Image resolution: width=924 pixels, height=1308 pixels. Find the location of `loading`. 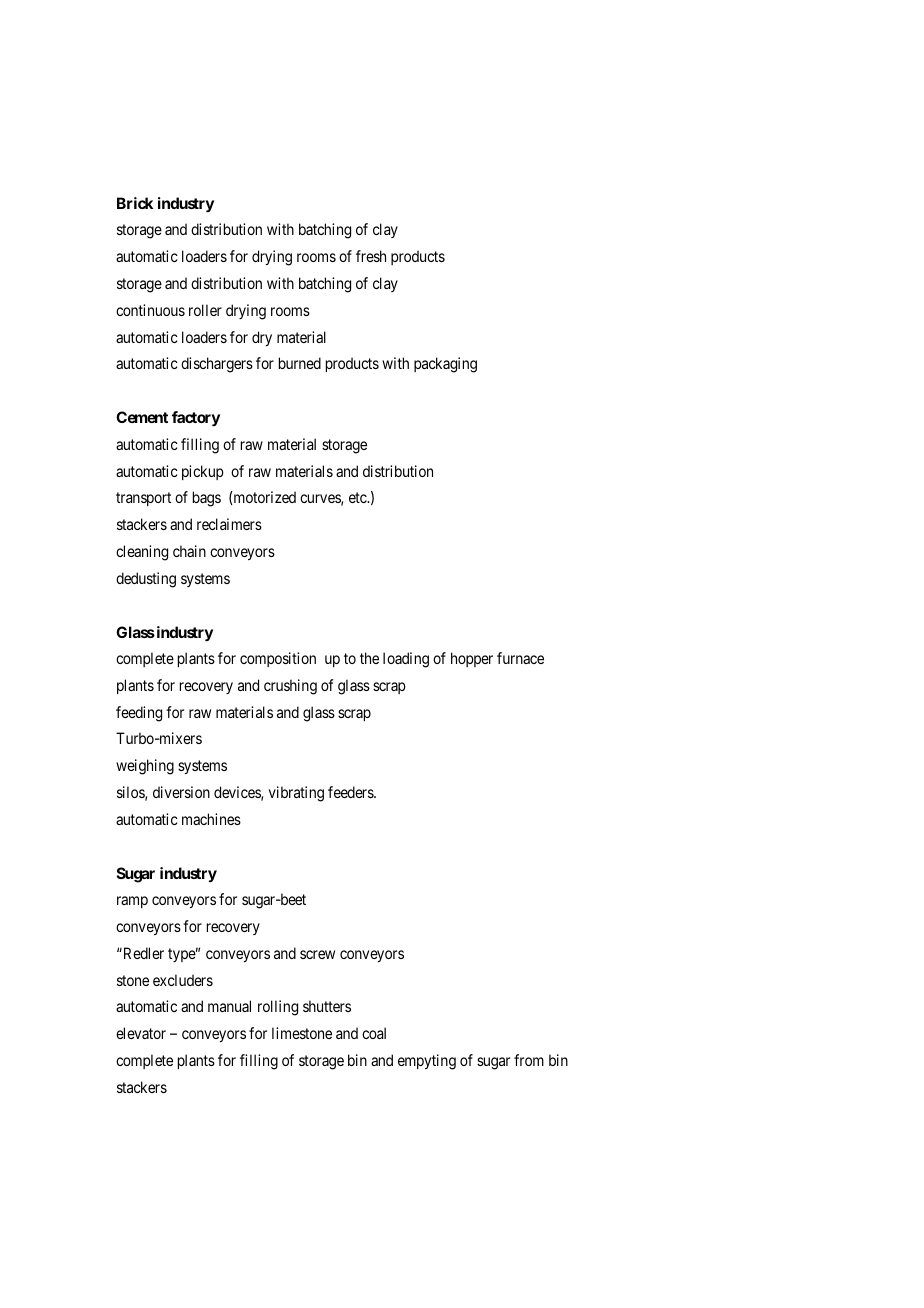

loading is located at coordinates (406, 660).
